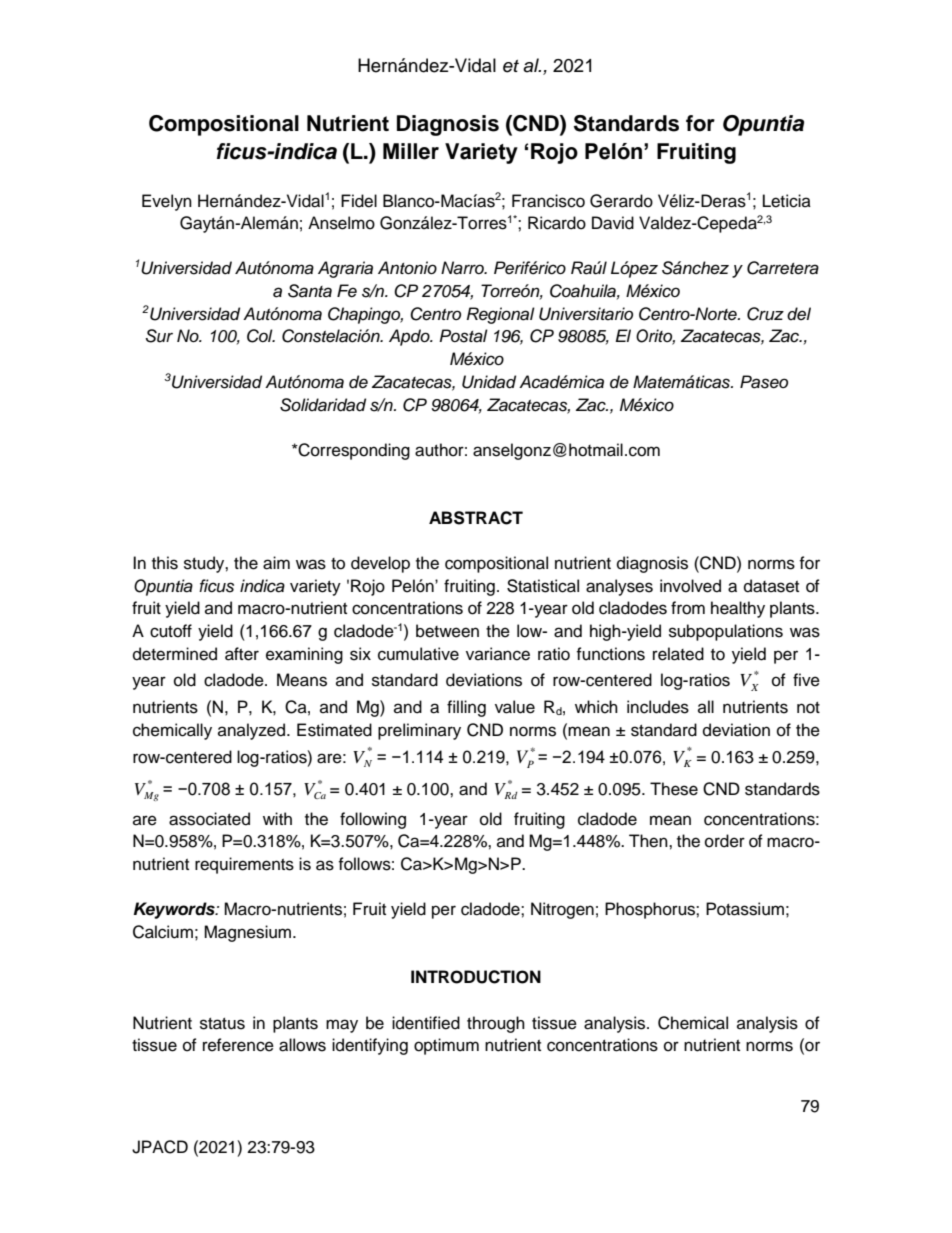 This screenshot has height=1233, width=952. What do you see at coordinates (496, 1024) in the screenshot?
I see `through` at bounding box center [496, 1024].
